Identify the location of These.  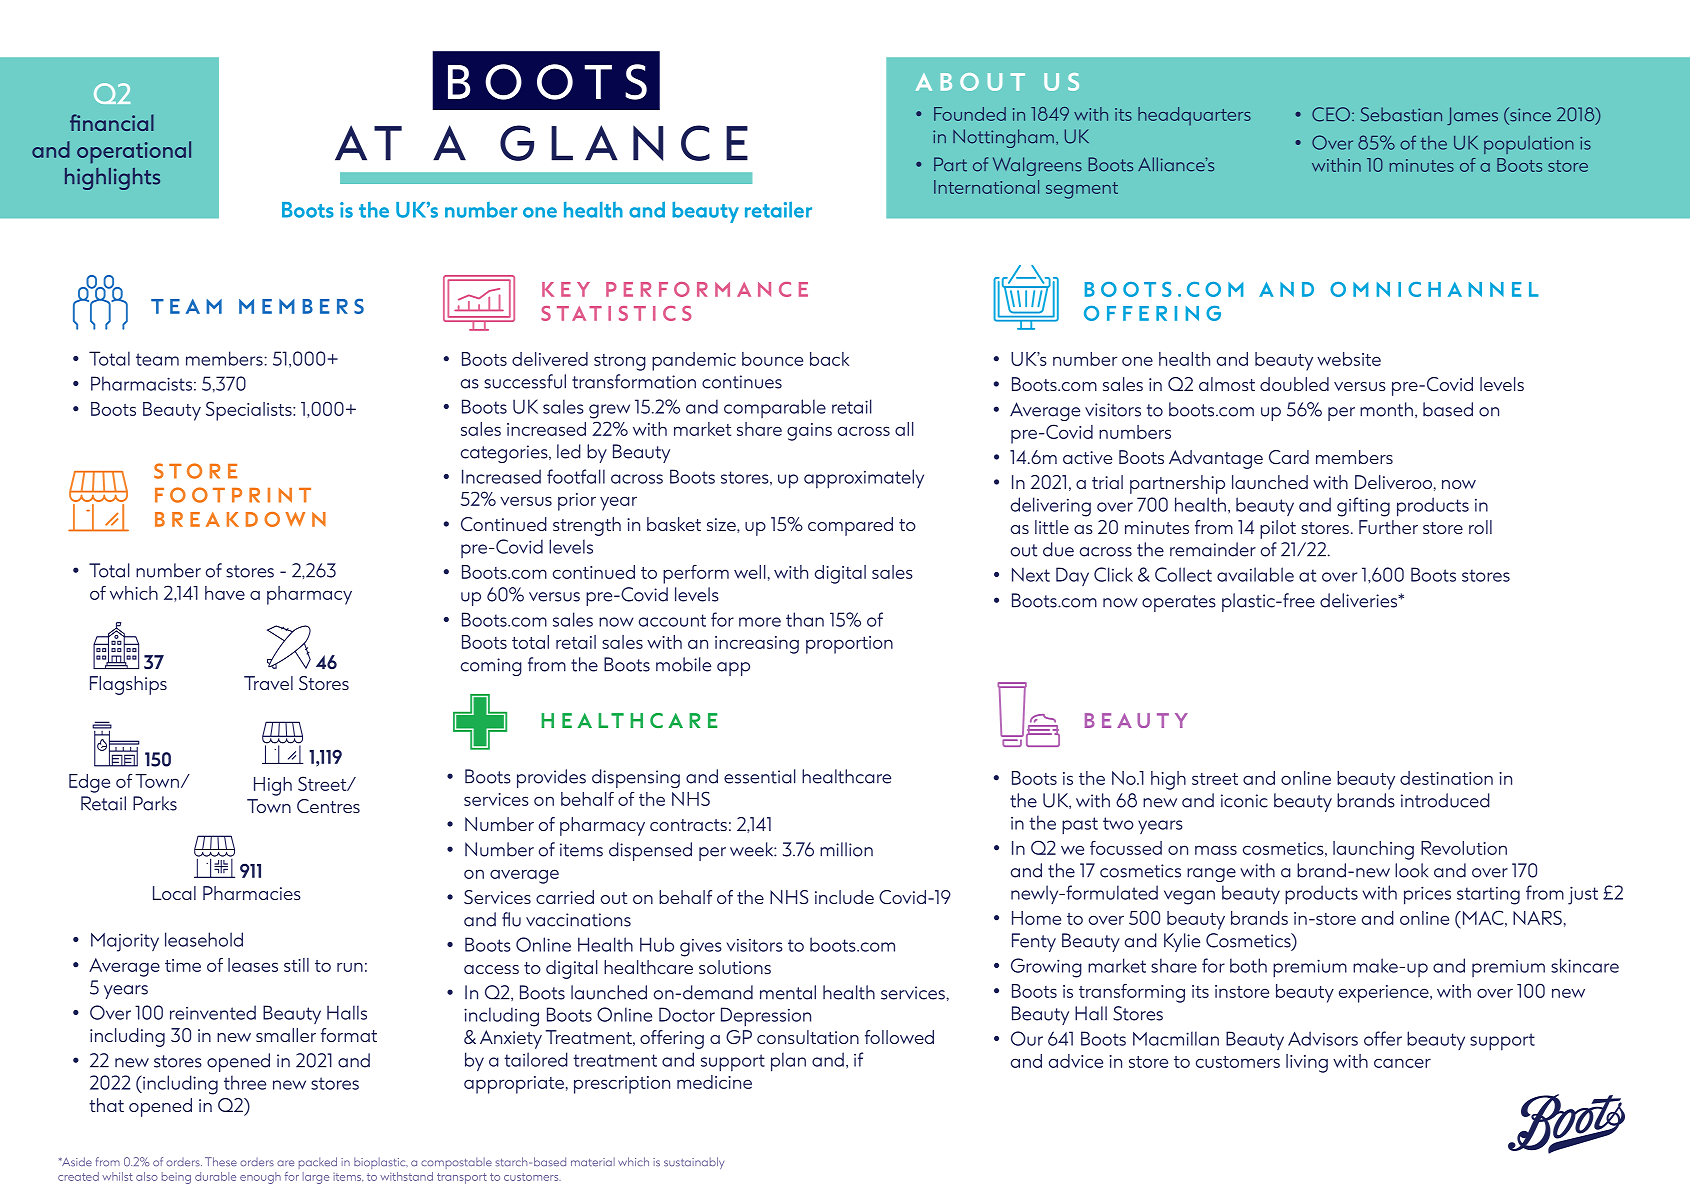
(221, 1162).
